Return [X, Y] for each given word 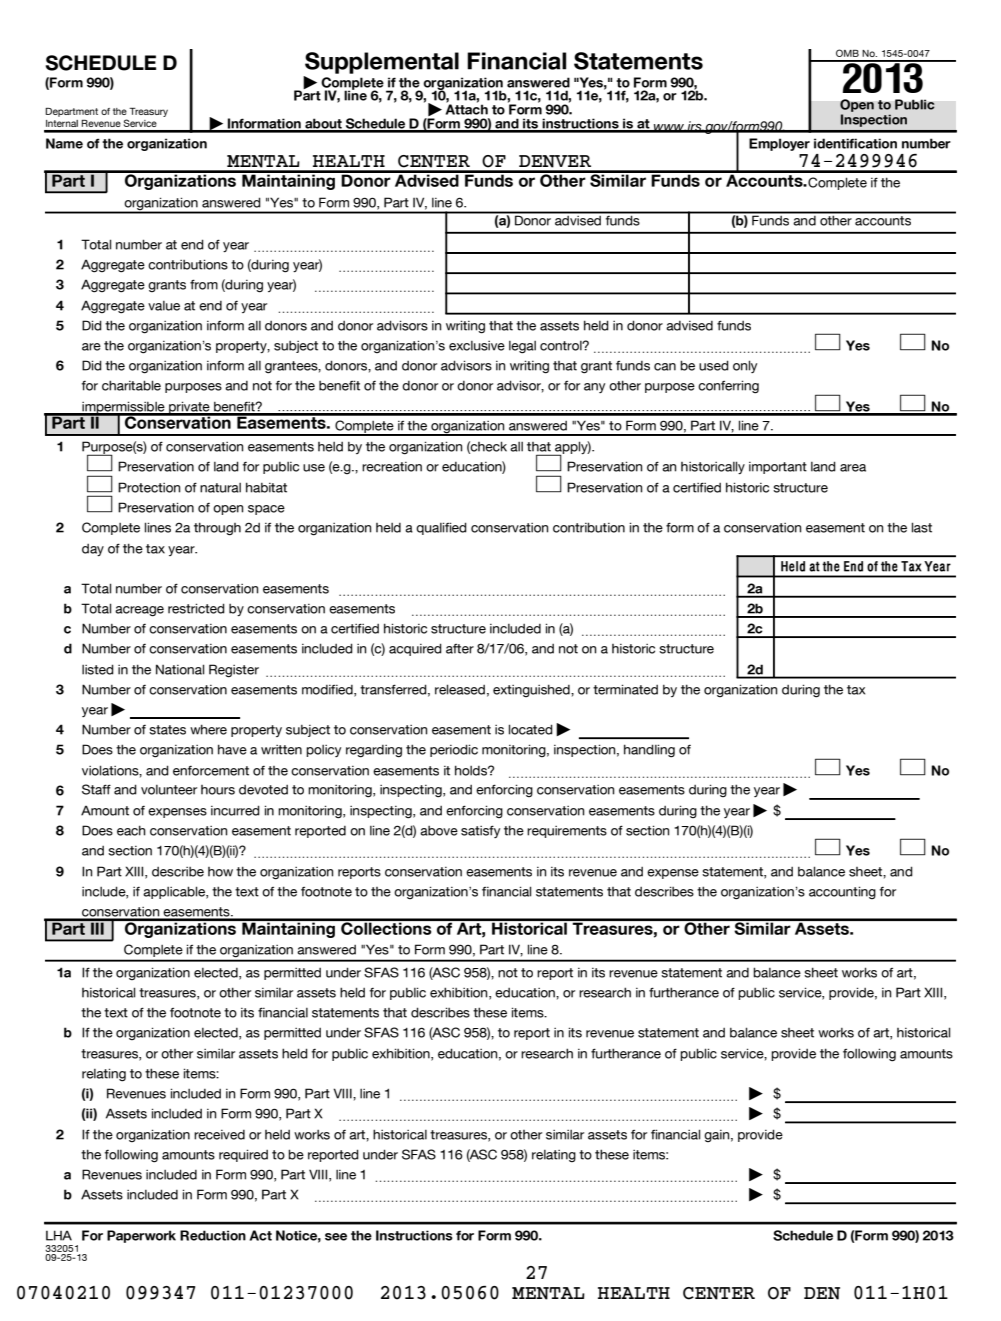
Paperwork [141, 1236]
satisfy [480, 831]
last [922, 527]
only [745, 366]
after [460, 649]
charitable [131, 385]
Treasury [148, 112]
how [220, 872]
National [180, 669]
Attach [467, 108]
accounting [842, 892]
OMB [847, 53]
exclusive [477, 346]
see [336, 1237]
